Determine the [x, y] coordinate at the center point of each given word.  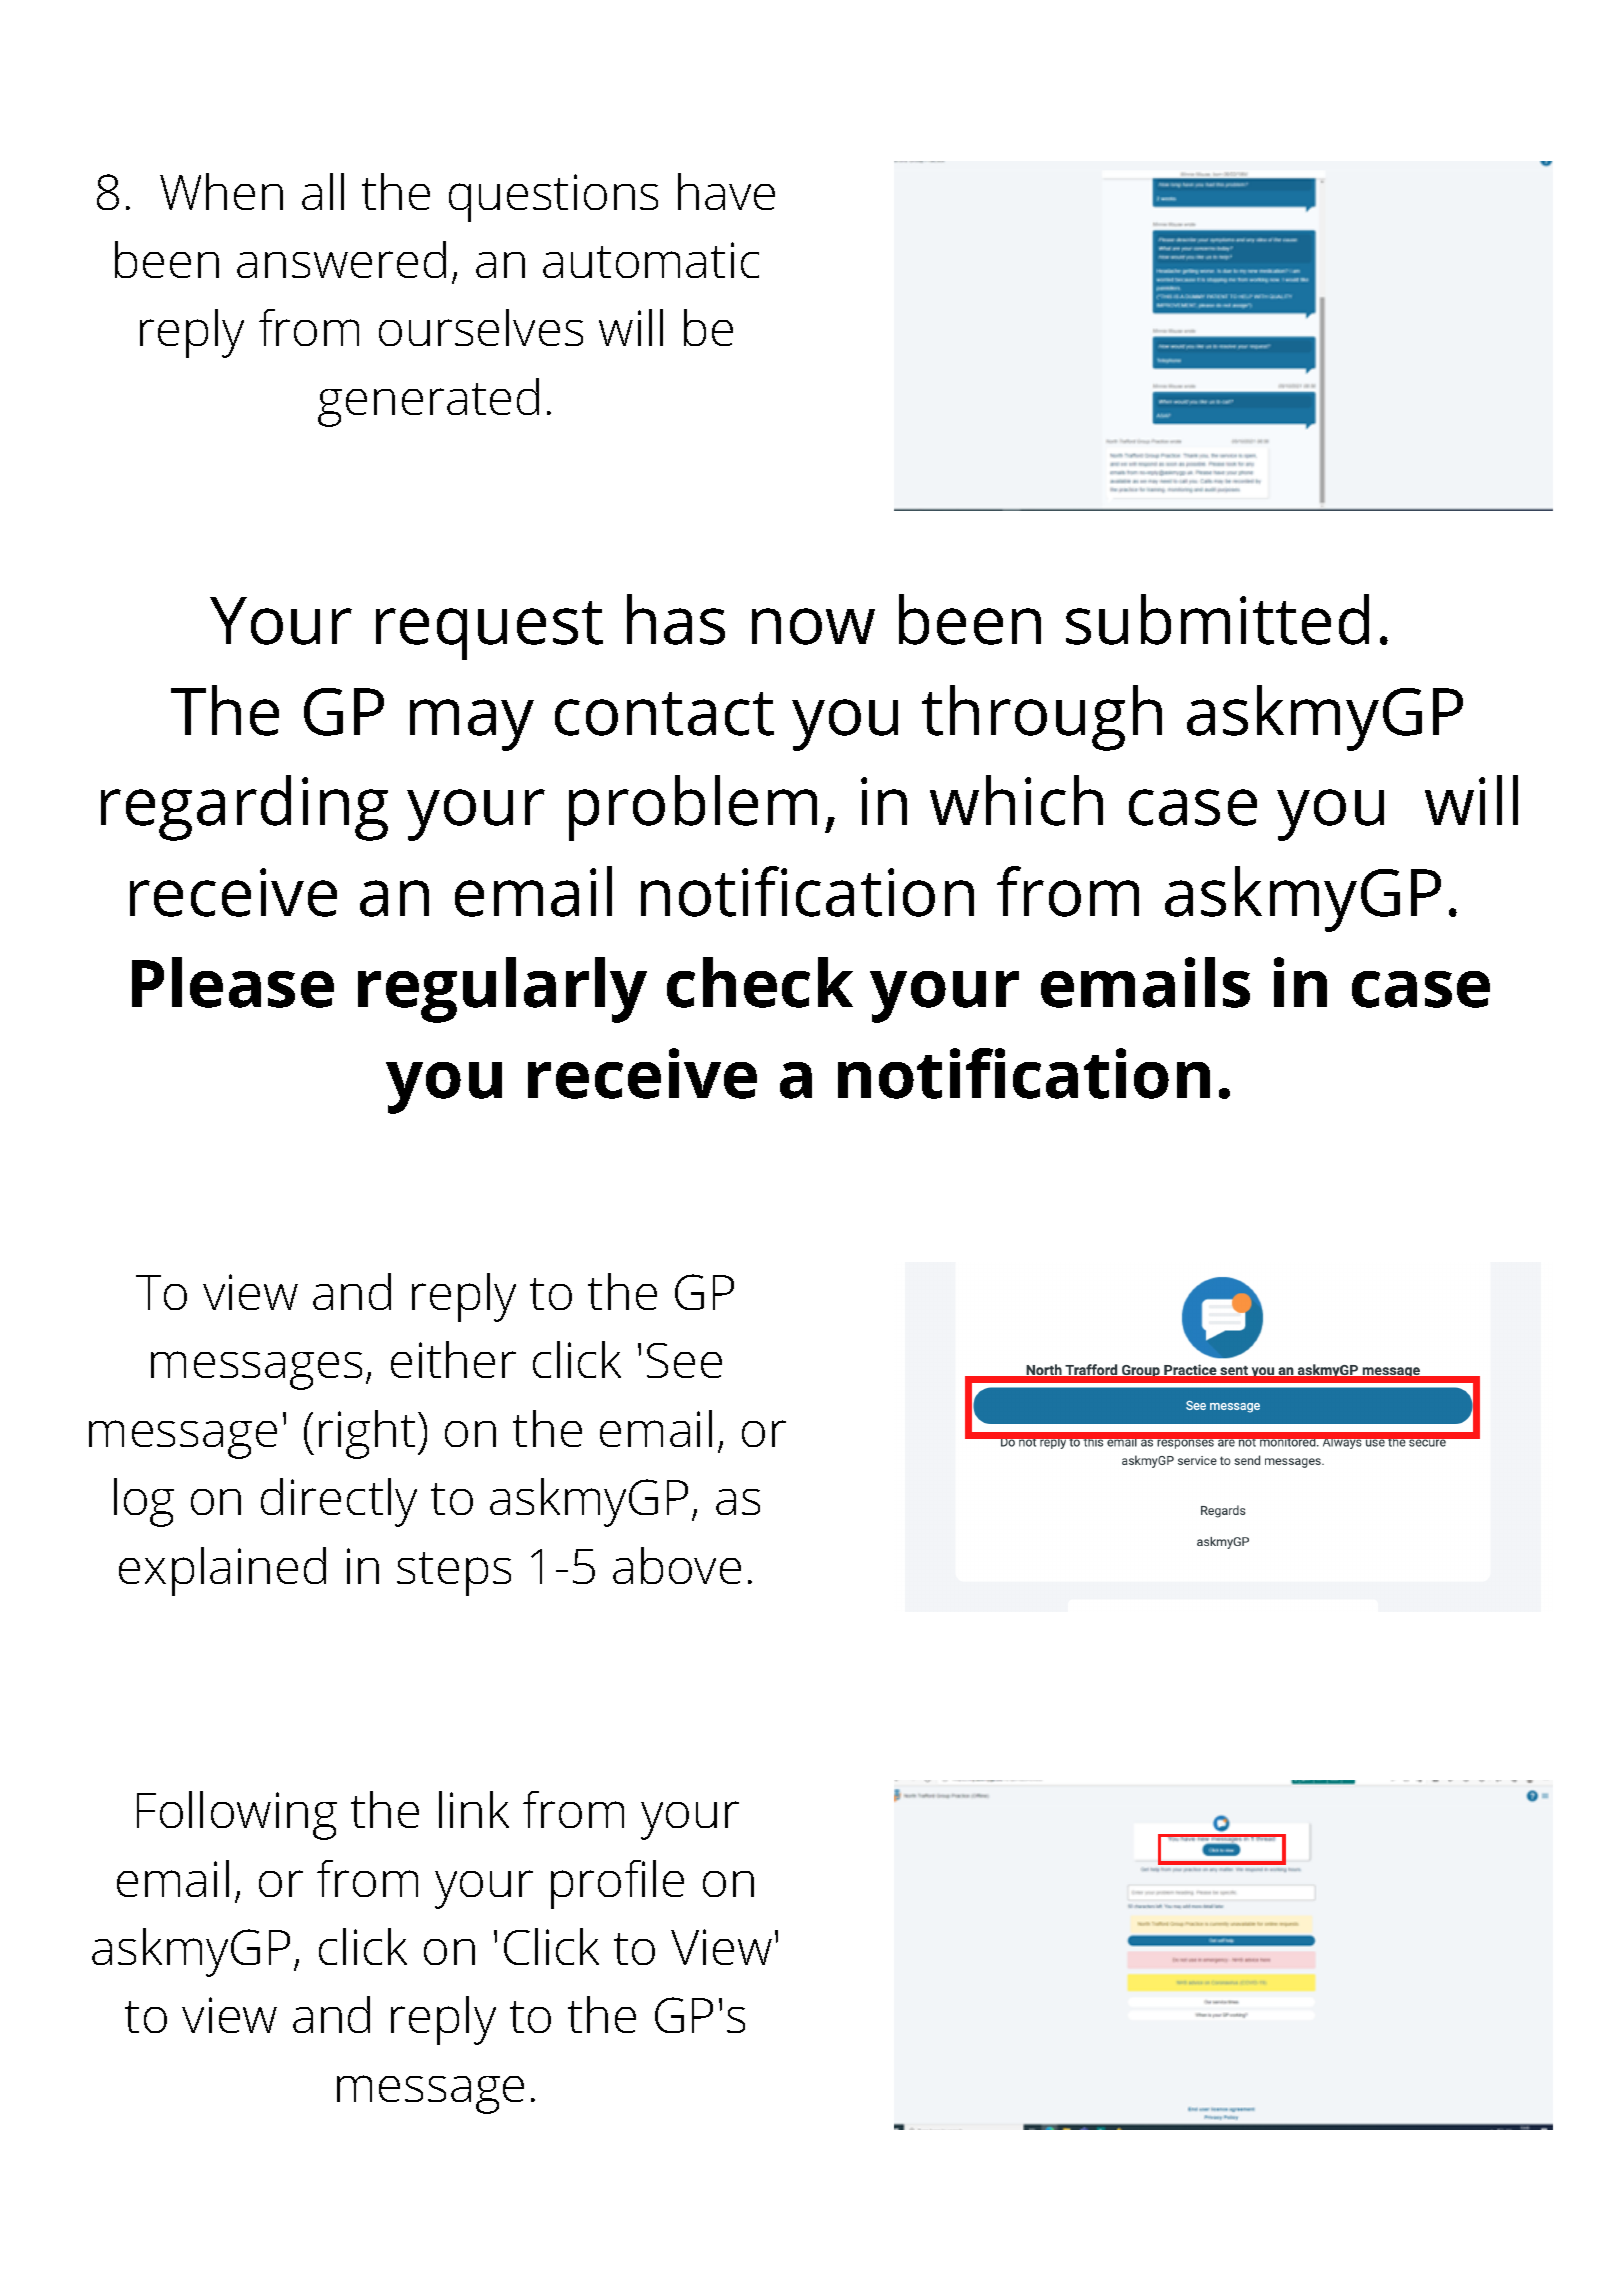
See [684, 1360]
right [367, 1434]
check [760, 982]
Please [233, 982]
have [726, 191]
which [1016, 800]
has [676, 619]
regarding [244, 808]
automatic [651, 260]
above [677, 1565]
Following [237, 1815]
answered [341, 259]
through [1042, 718]
